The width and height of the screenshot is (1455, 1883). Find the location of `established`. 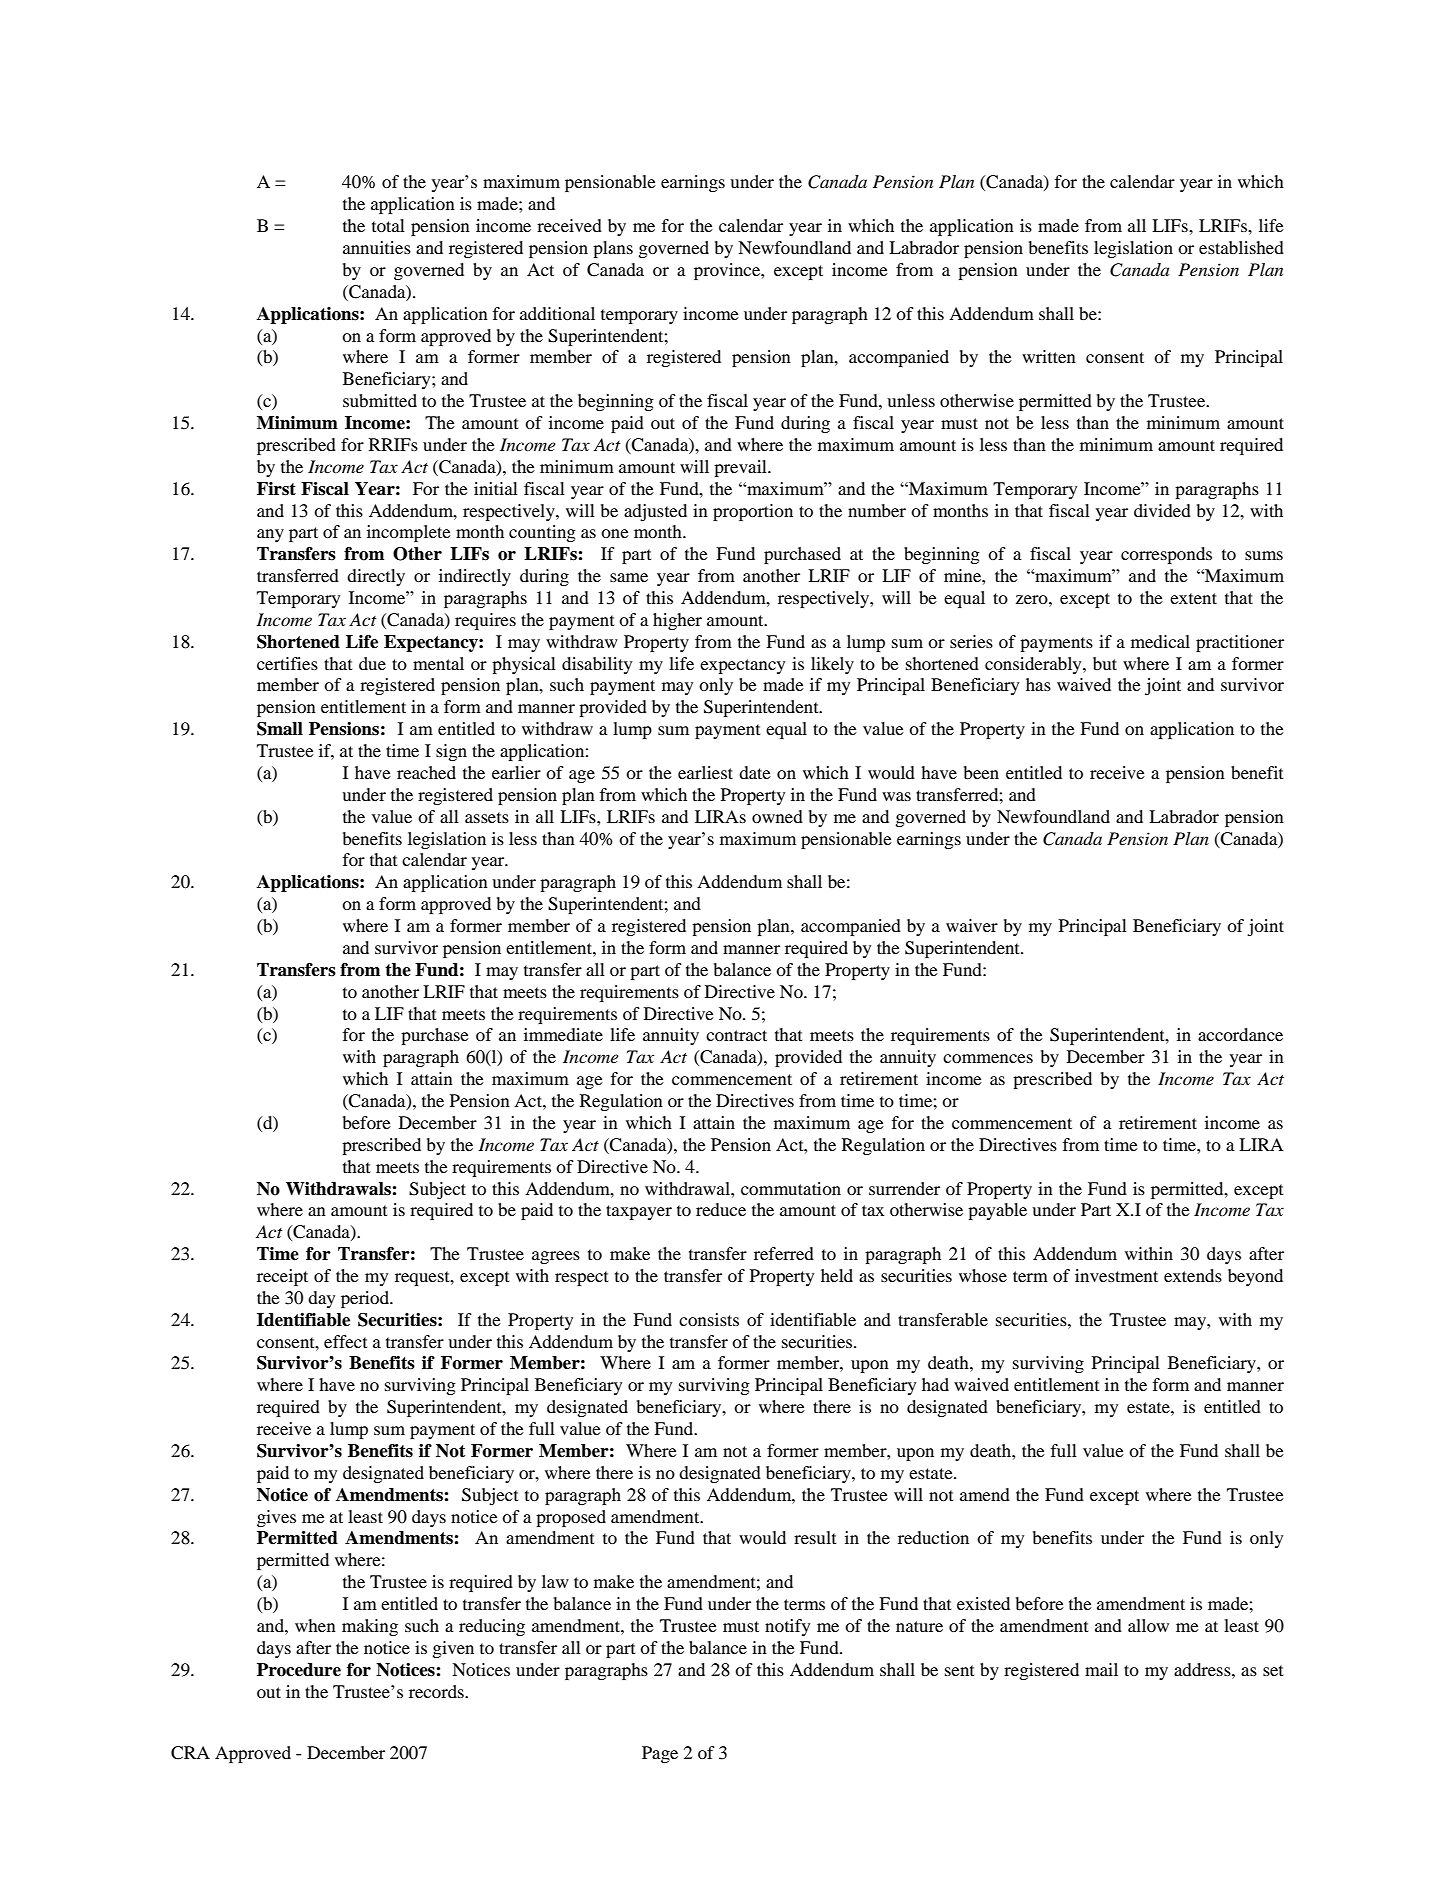

established is located at coordinates (1241, 247).
